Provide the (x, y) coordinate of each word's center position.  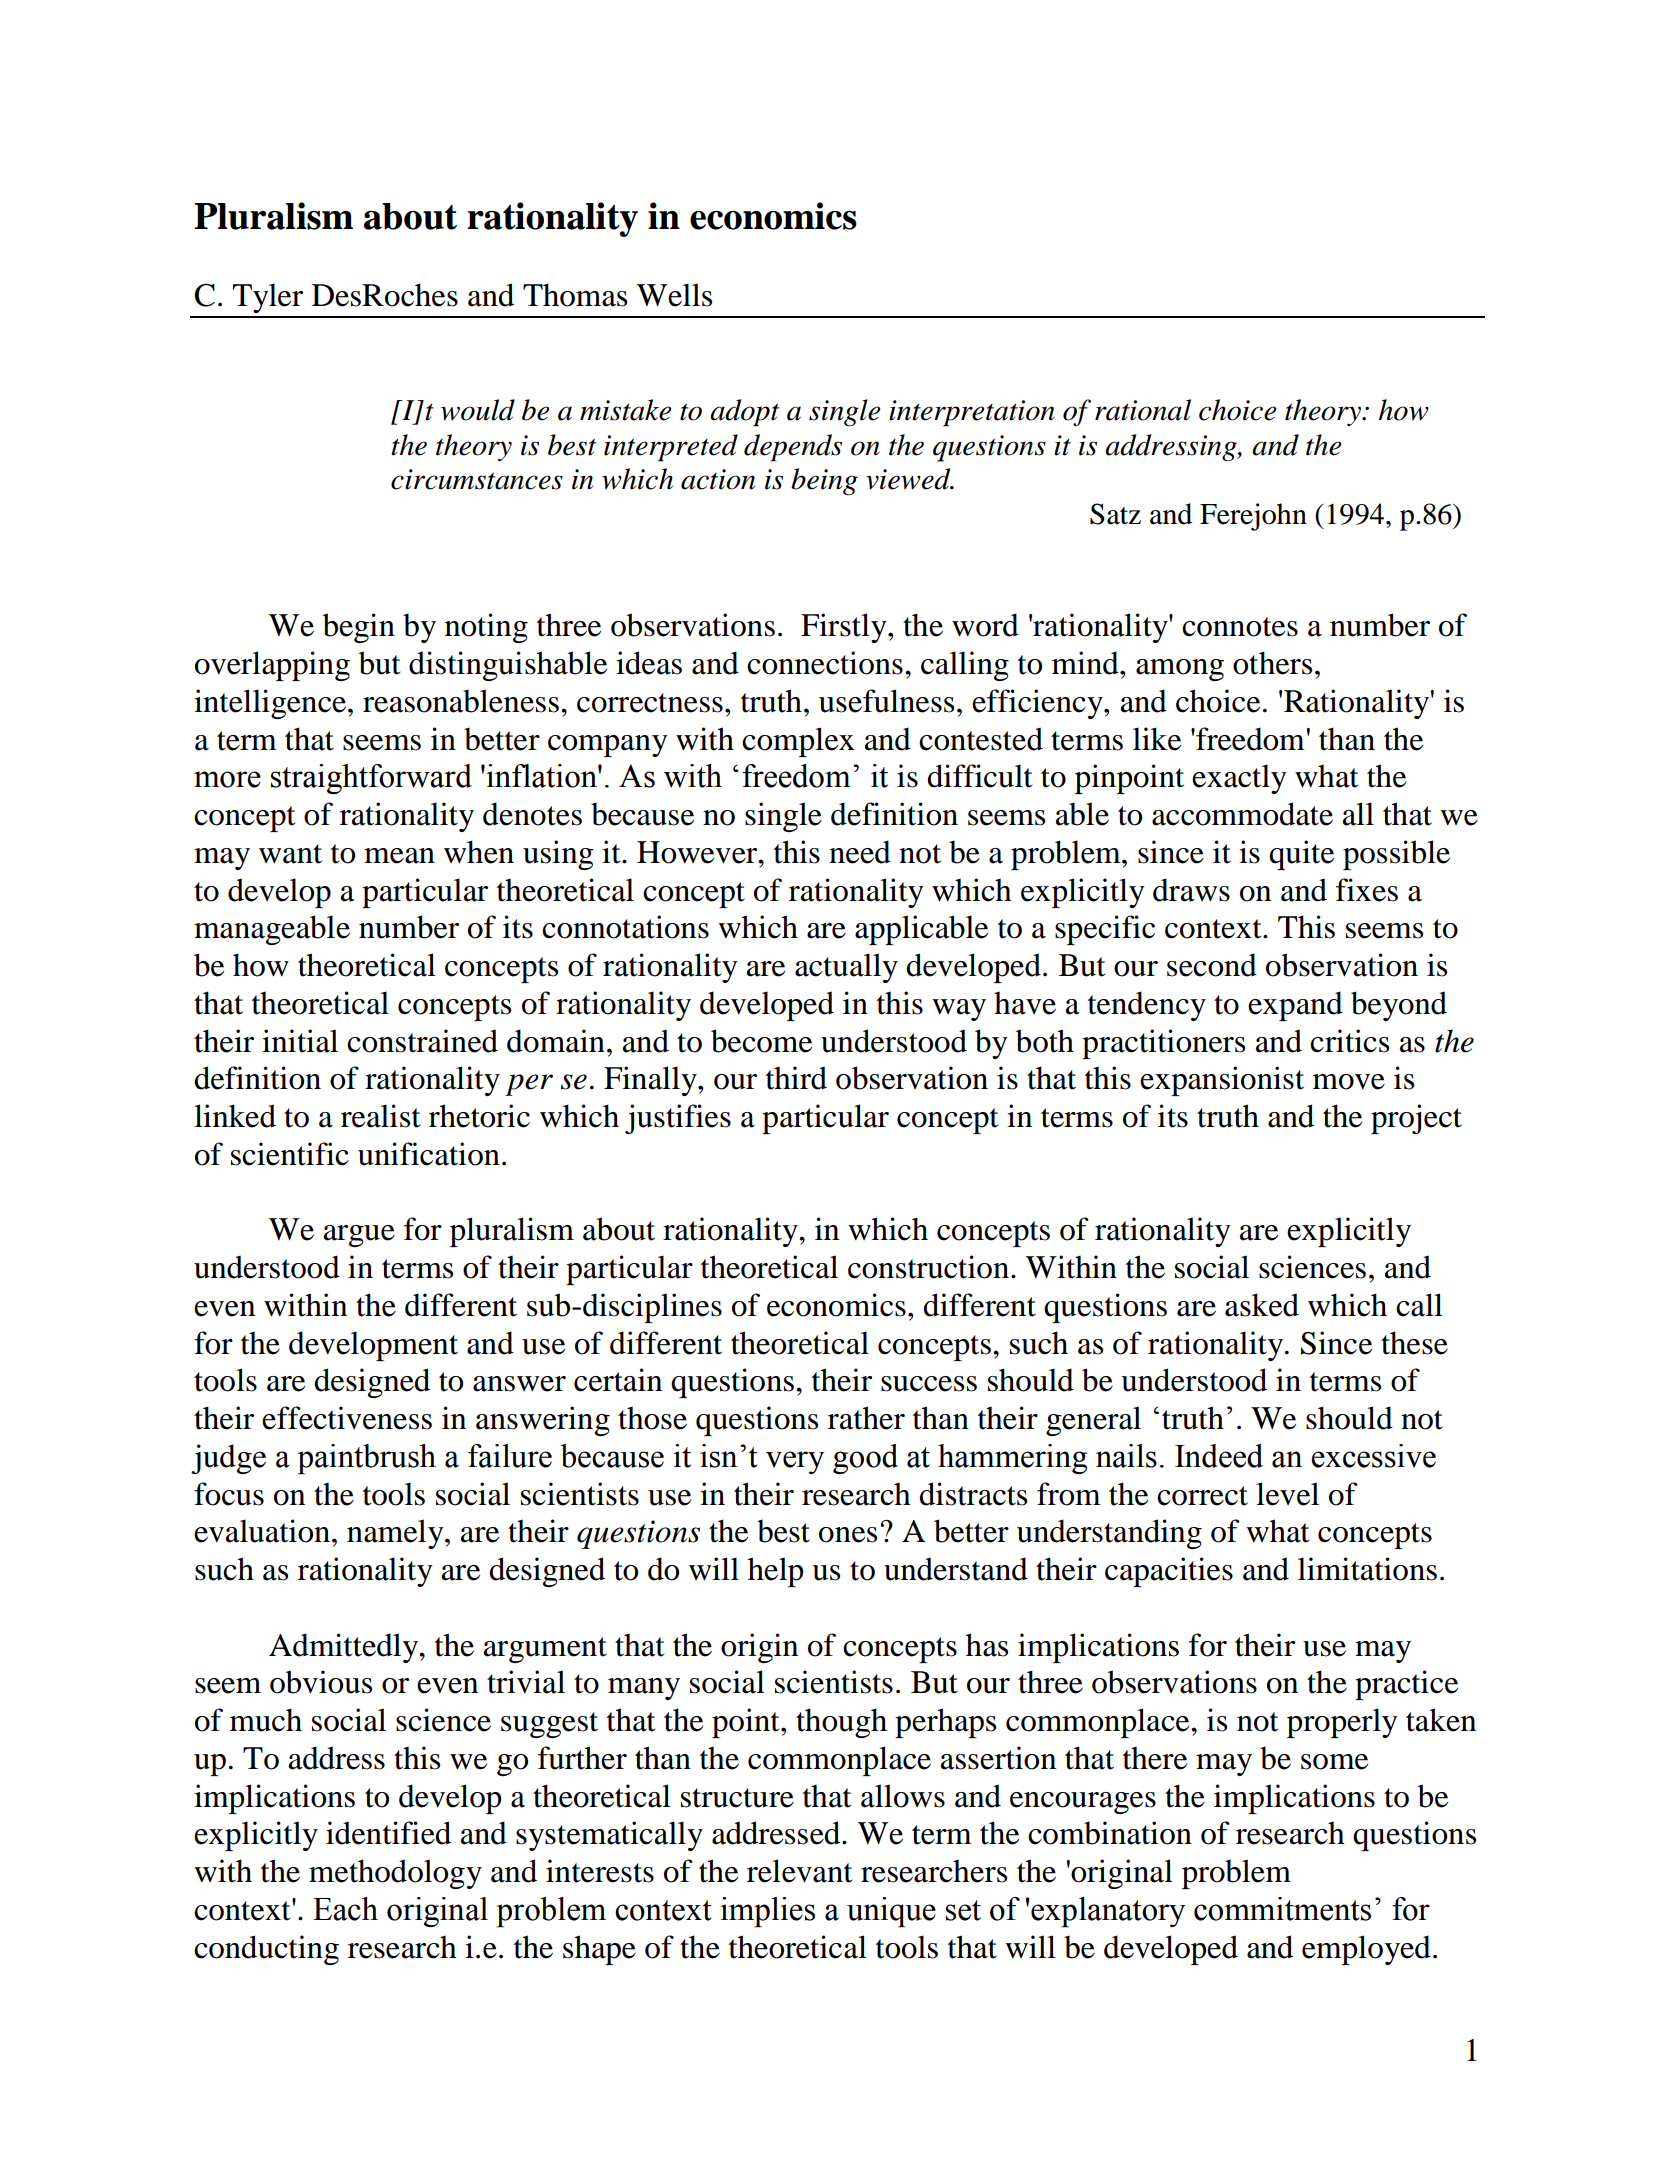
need (860, 852)
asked (1262, 1305)
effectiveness (347, 1418)
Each (345, 1909)
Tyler (268, 298)
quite (1301, 855)
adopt (744, 413)
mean (399, 856)
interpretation (972, 413)
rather (866, 1418)
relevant (799, 1871)
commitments (1282, 1909)
